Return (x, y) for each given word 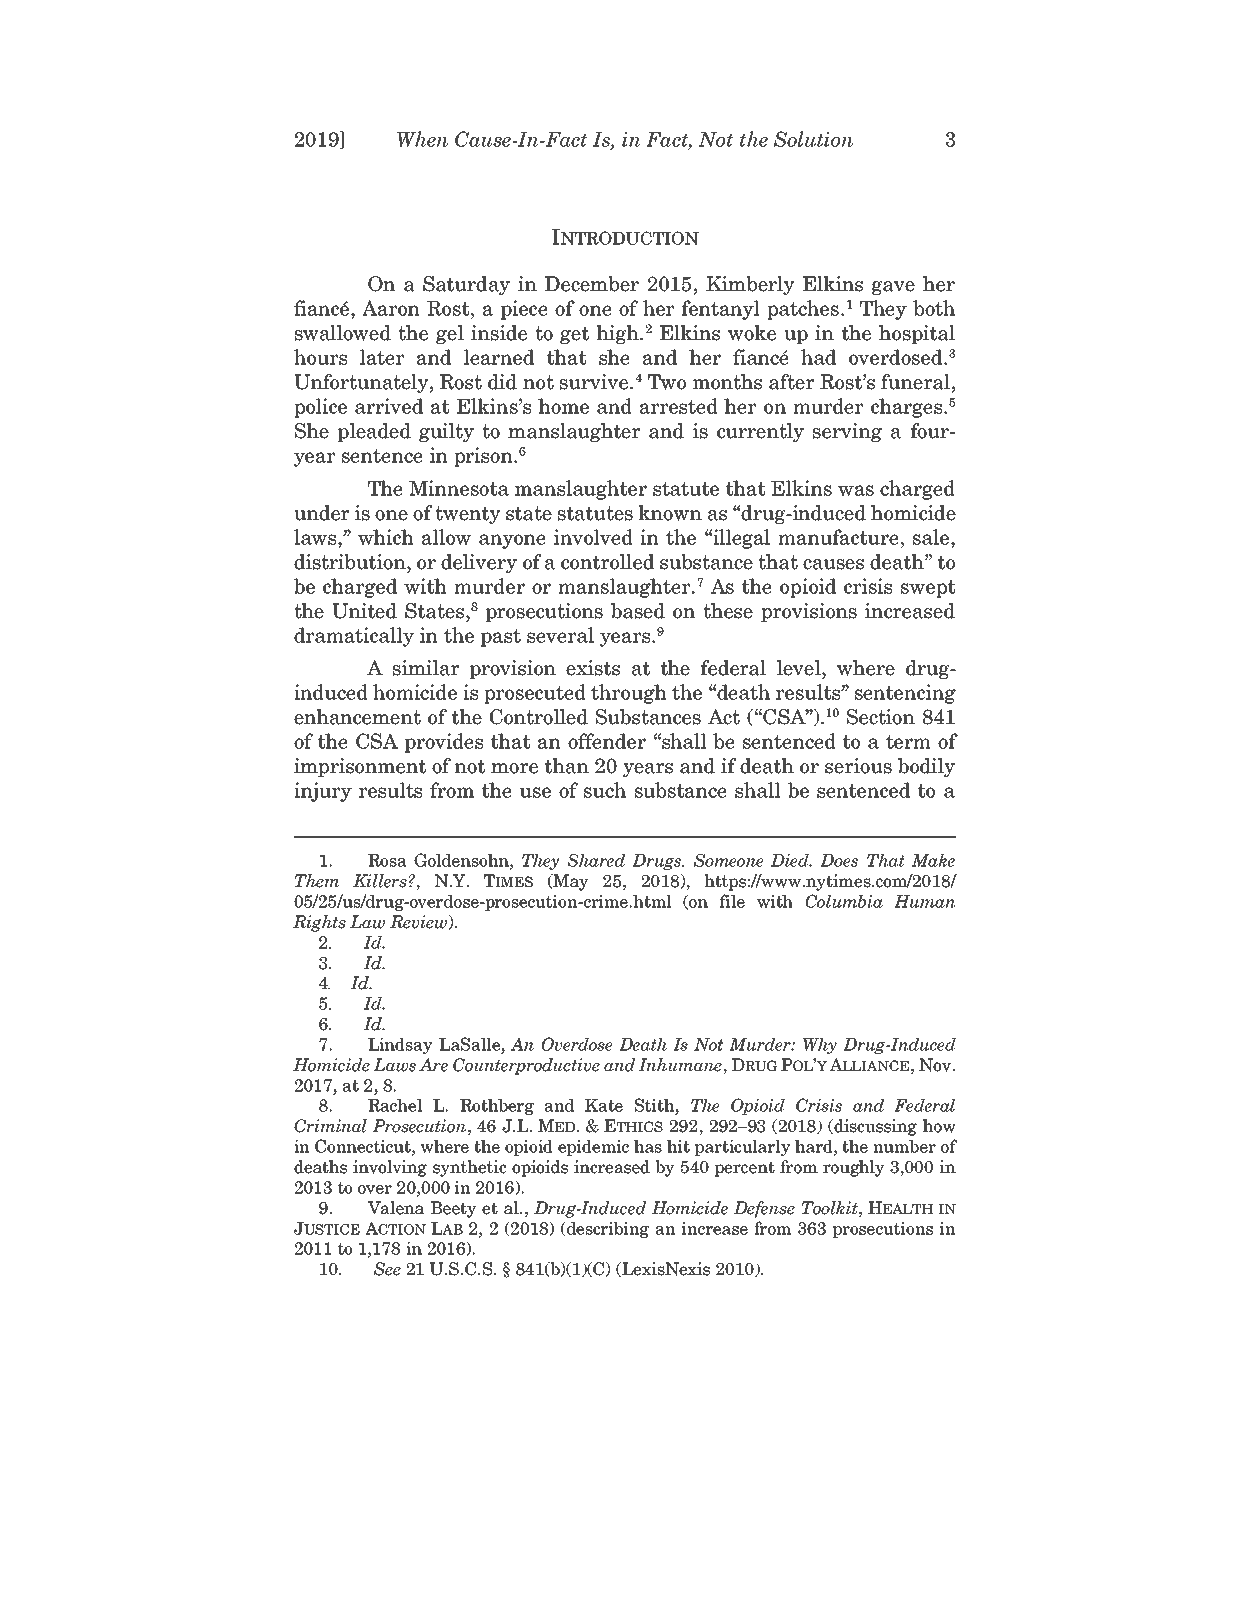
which (386, 537)
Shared (596, 860)
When (422, 139)
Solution (813, 139)
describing (607, 1229)
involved (593, 537)
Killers (380, 881)
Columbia (844, 901)
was (856, 490)
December (592, 284)
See (387, 1269)
